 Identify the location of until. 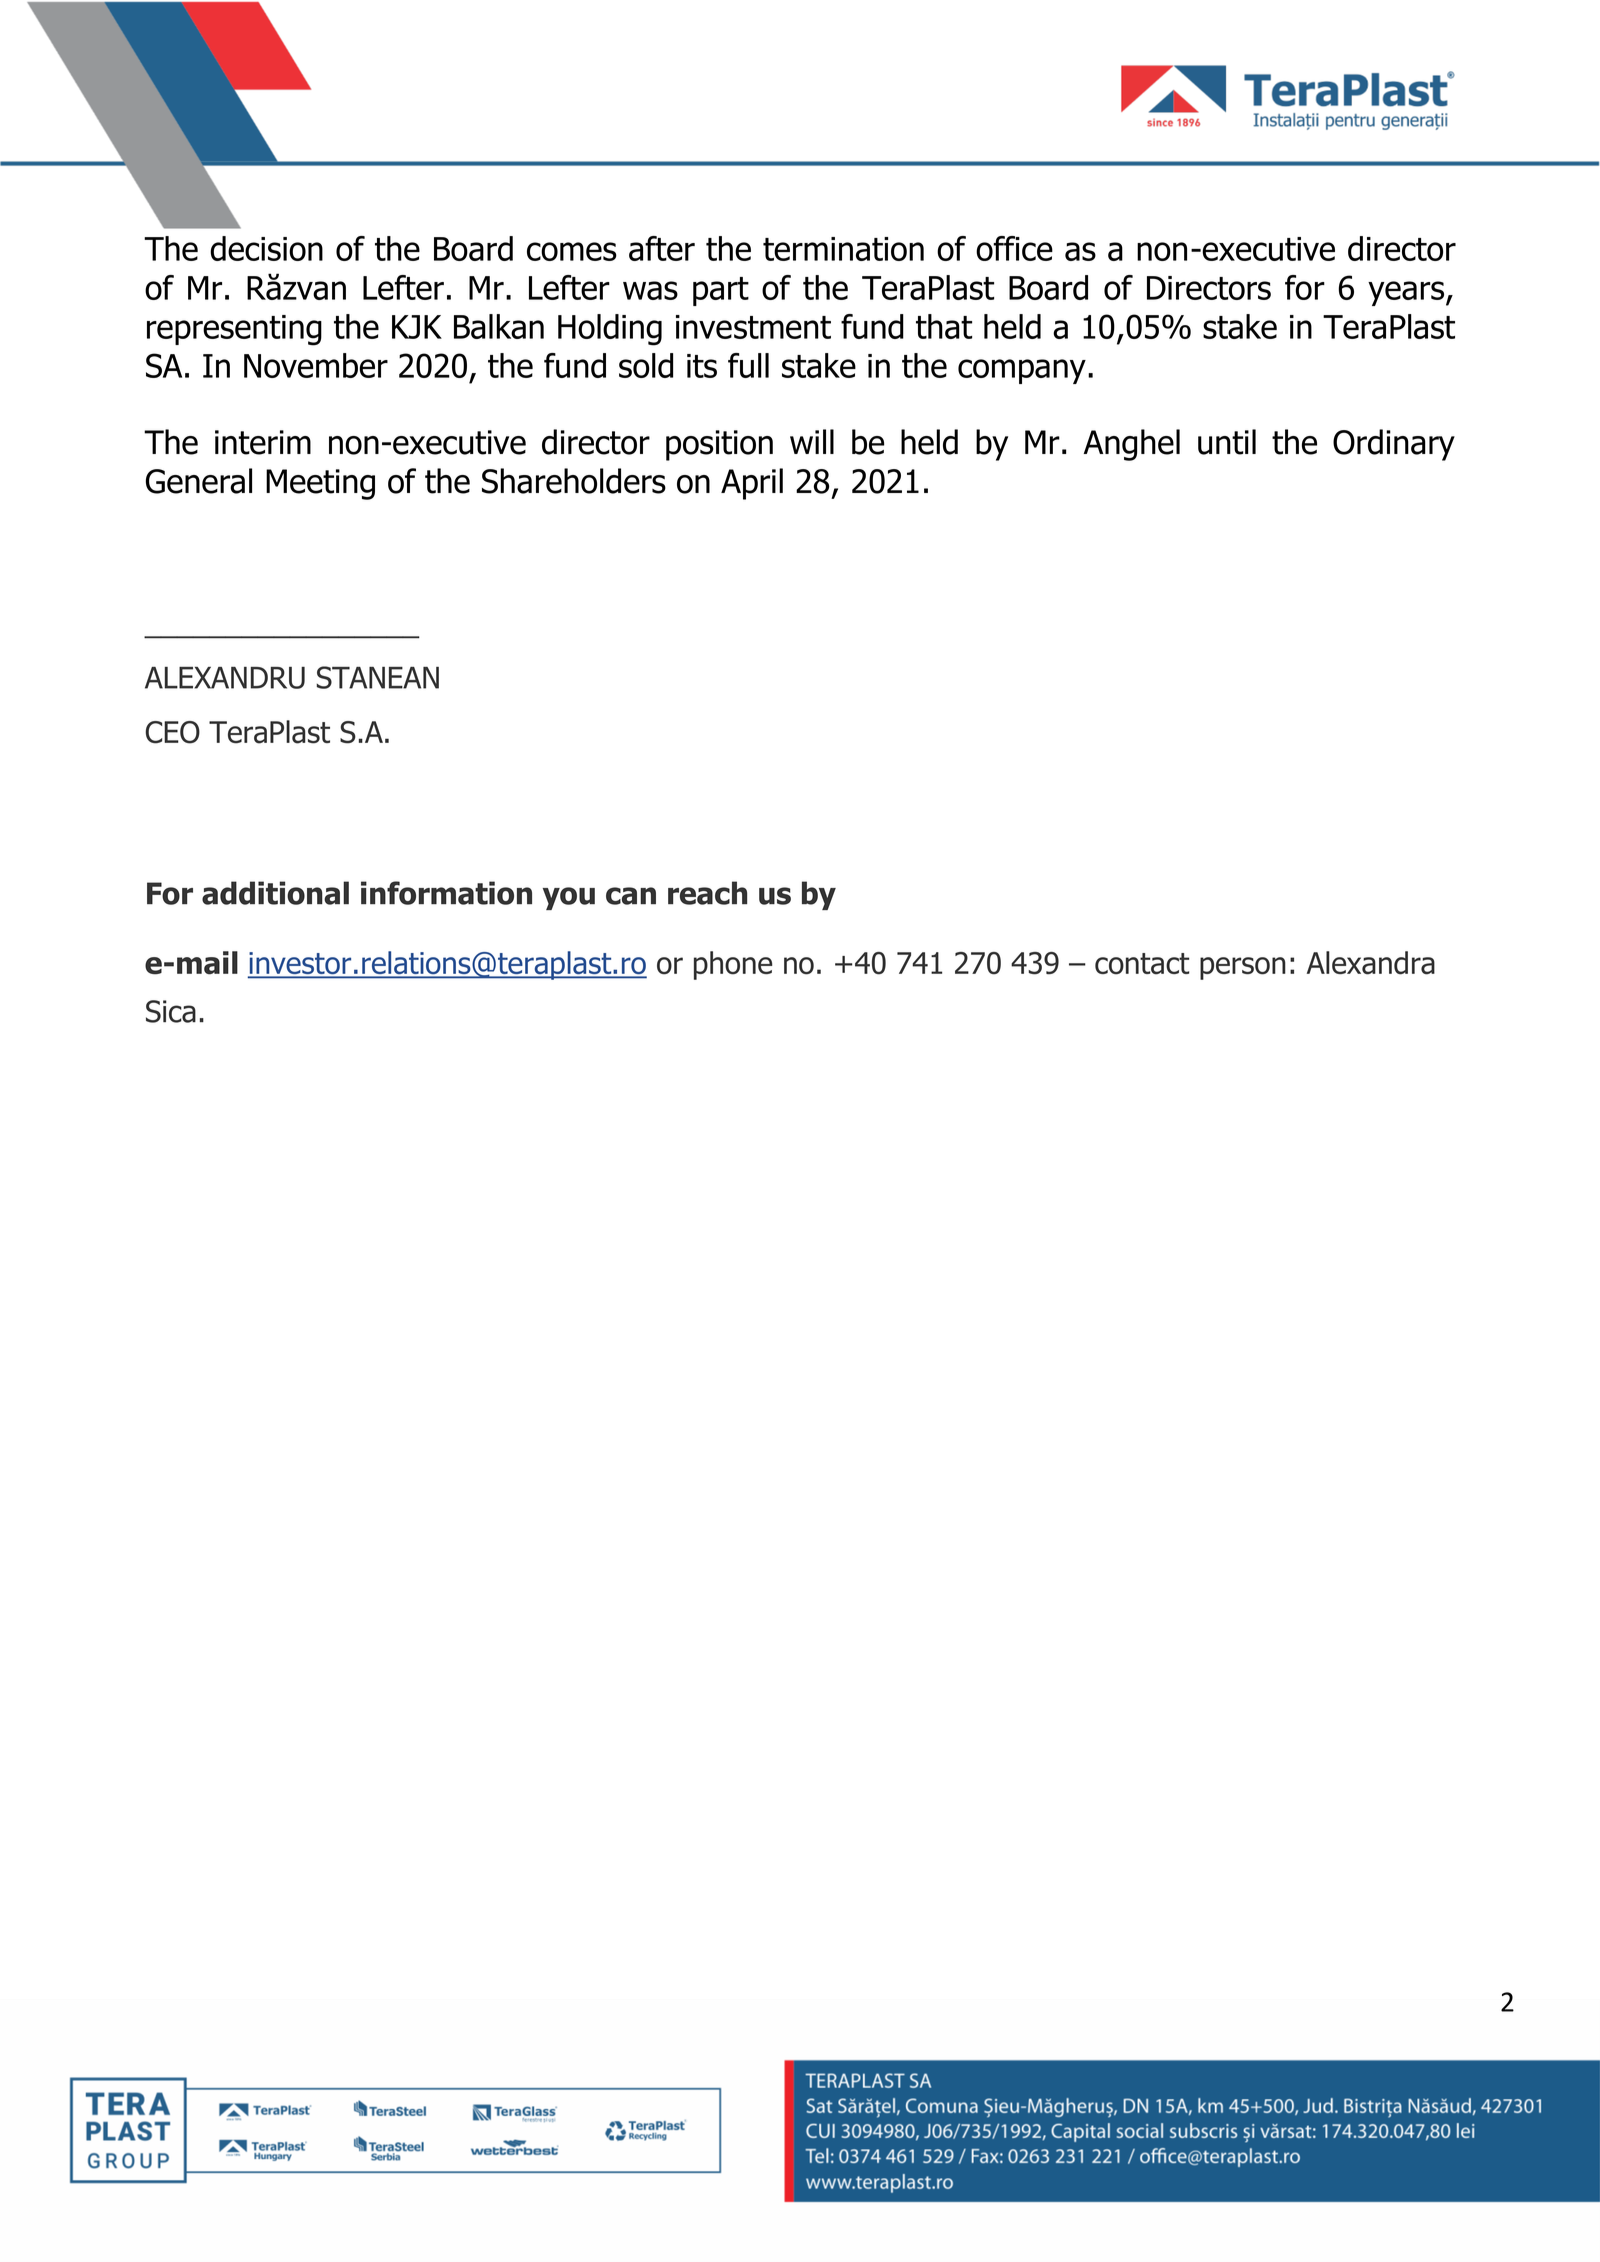
(1227, 442).
